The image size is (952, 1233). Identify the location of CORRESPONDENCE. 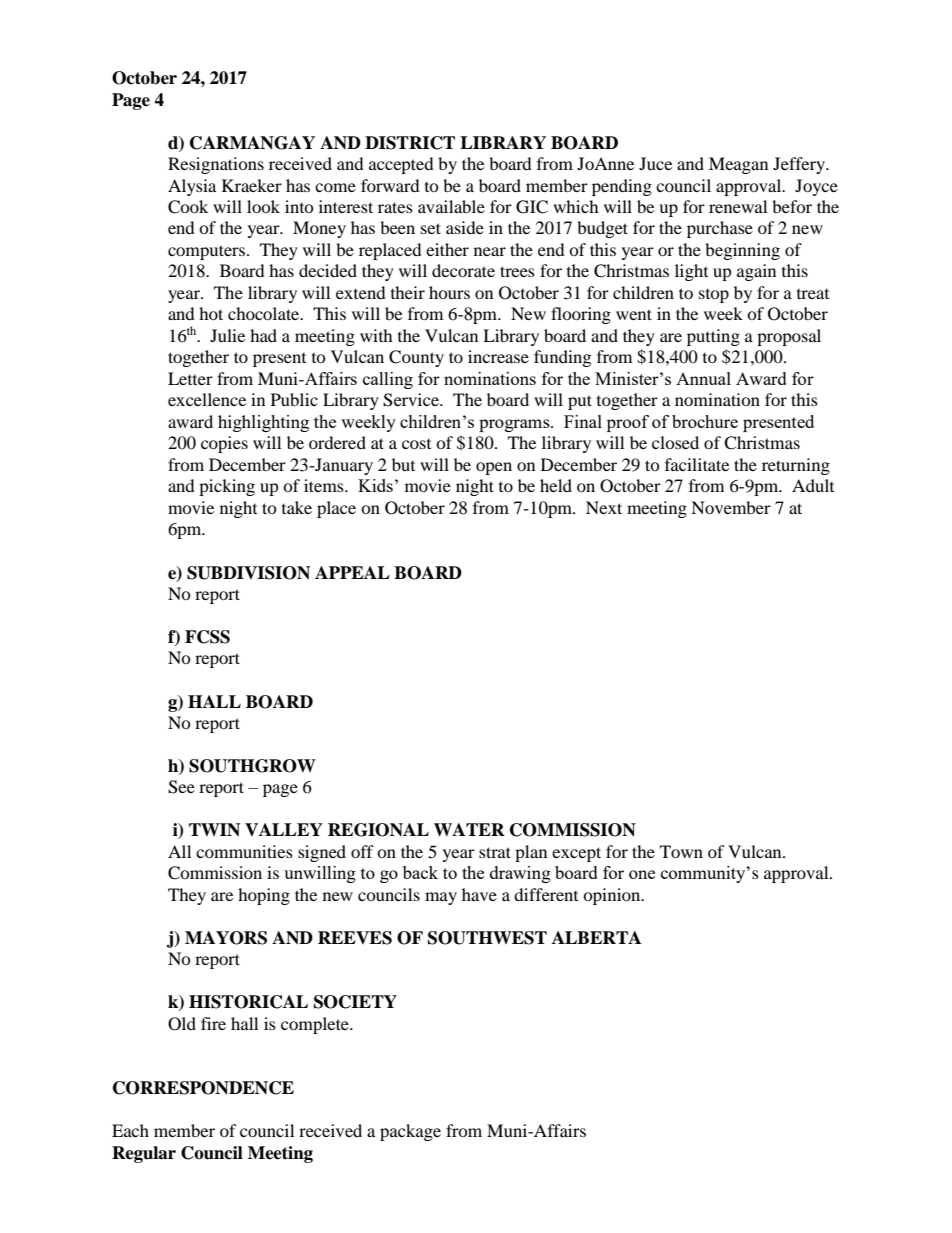
(203, 1088).
